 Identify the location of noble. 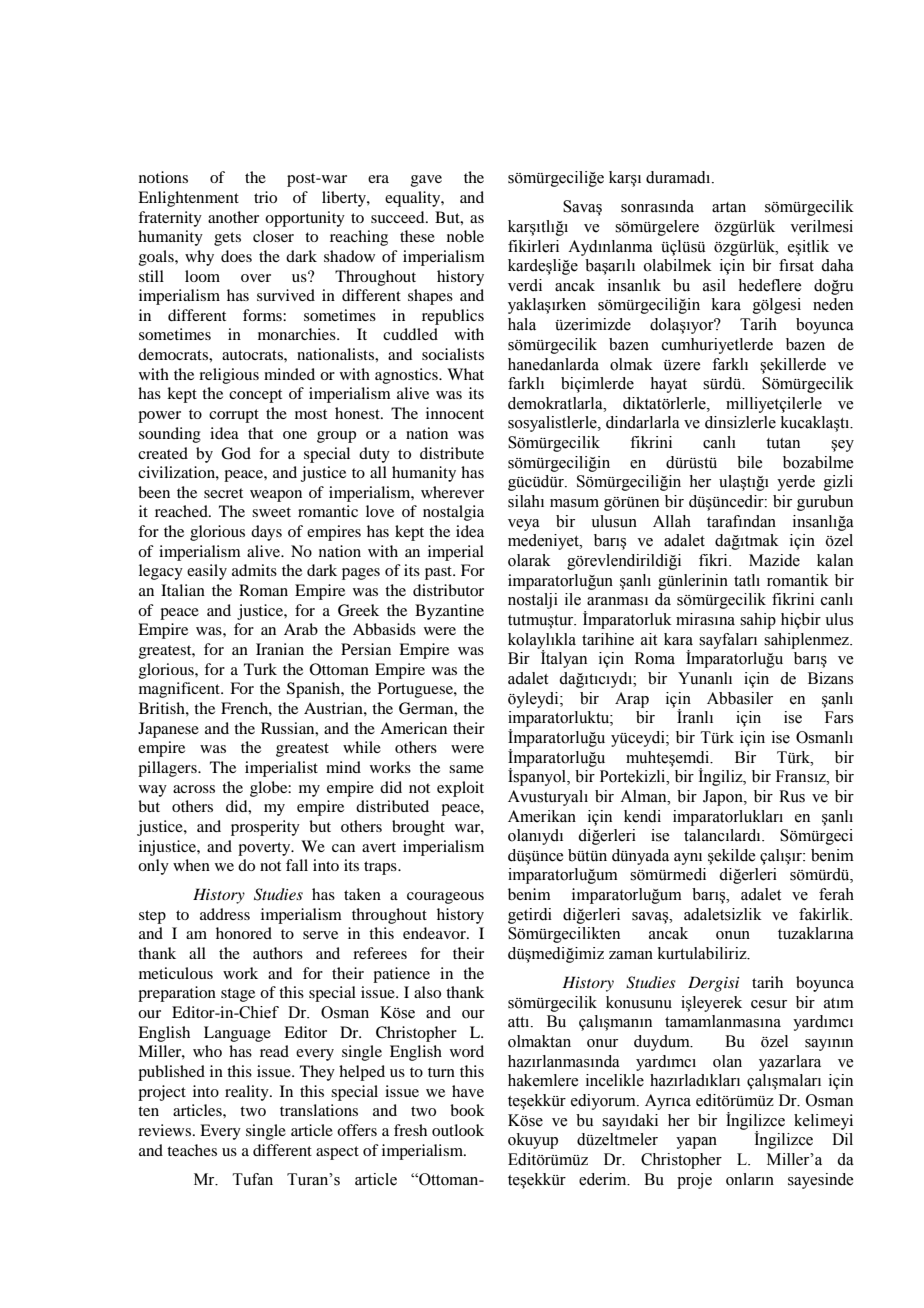
(465, 236).
